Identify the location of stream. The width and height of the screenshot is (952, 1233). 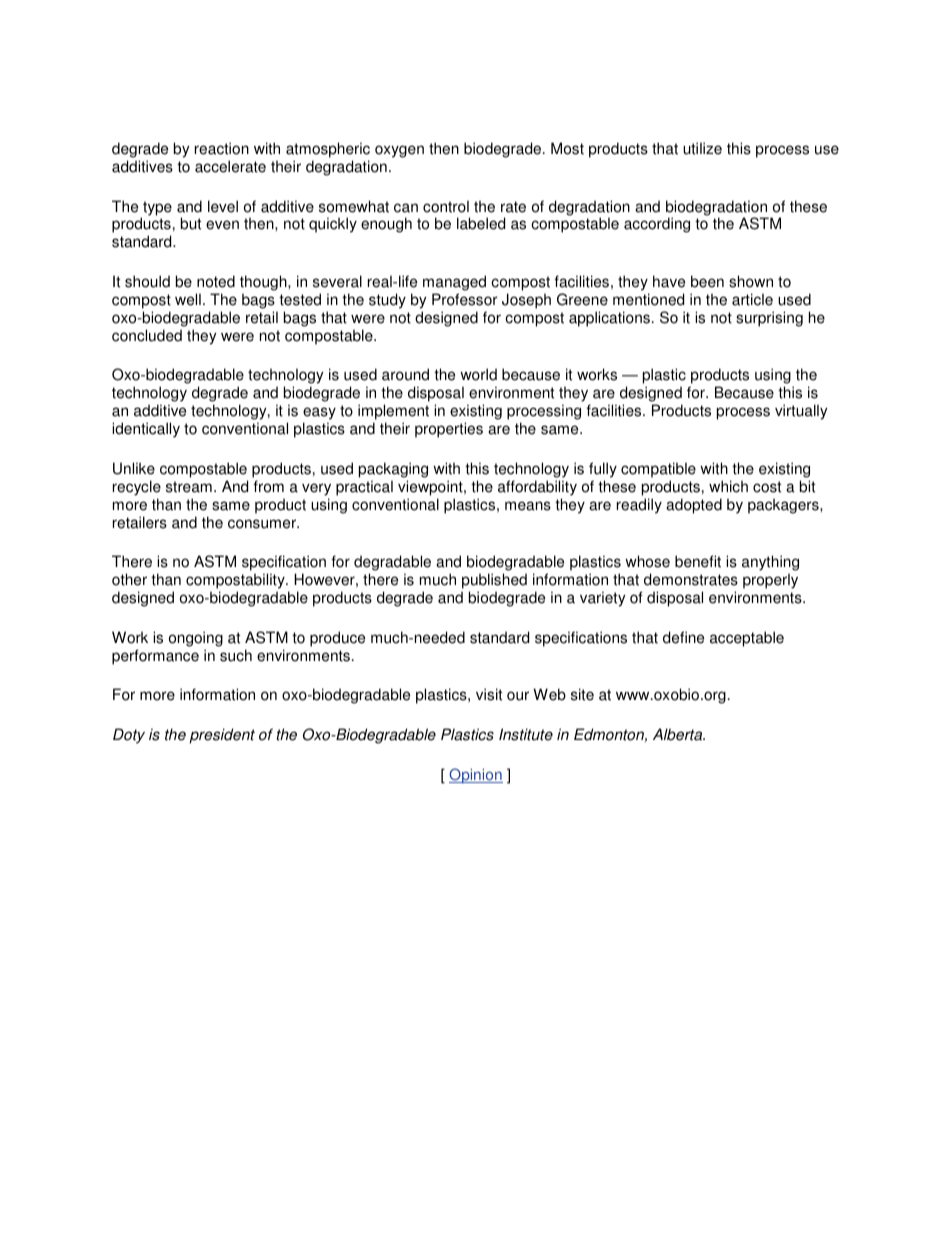
(189, 487).
